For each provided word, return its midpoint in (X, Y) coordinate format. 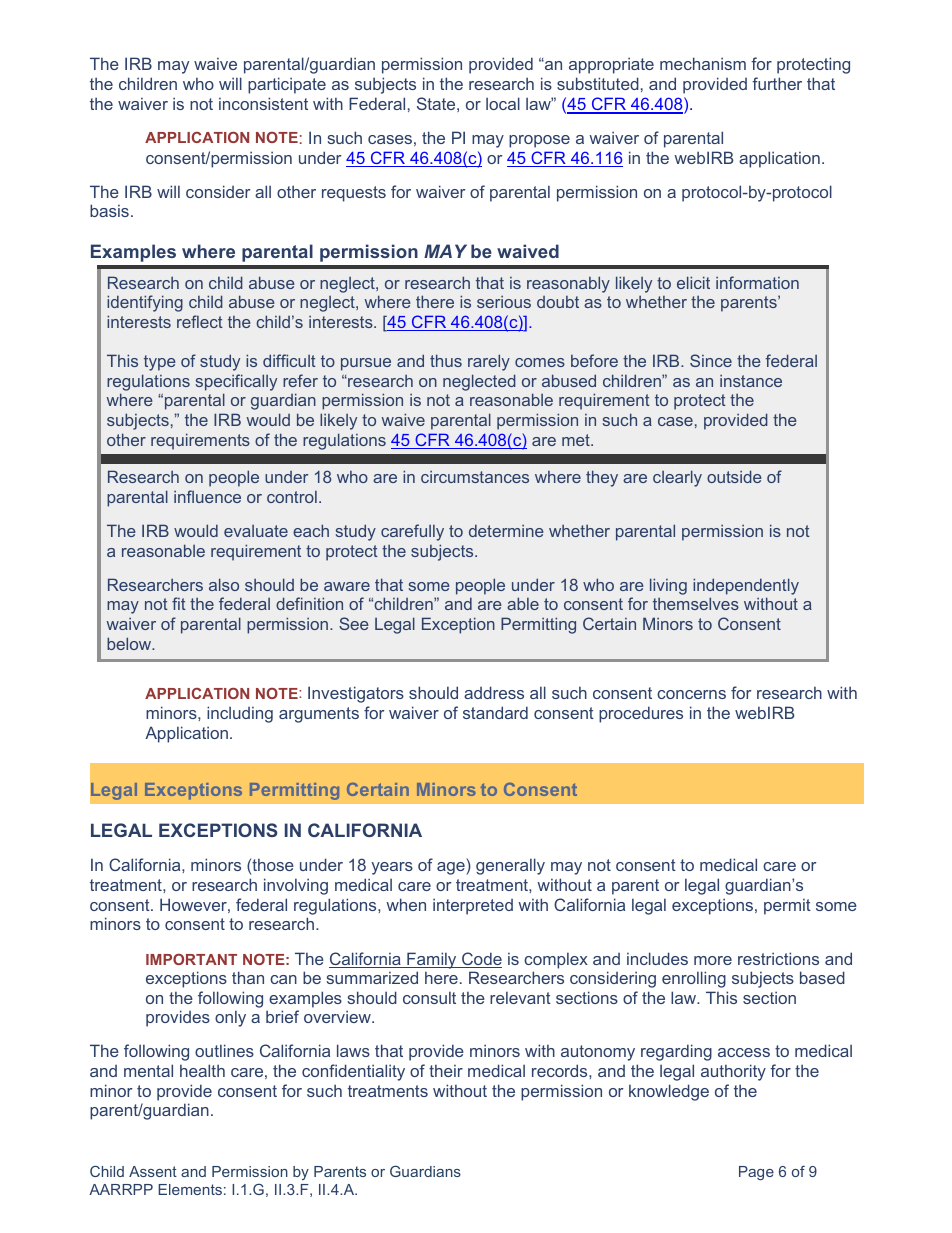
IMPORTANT (191, 959)
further (777, 83)
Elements (190, 1189)
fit (179, 603)
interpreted (473, 906)
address (494, 692)
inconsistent (263, 103)
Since (711, 360)
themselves (696, 603)
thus (446, 360)
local (503, 103)
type (160, 363)
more (713, 960)
